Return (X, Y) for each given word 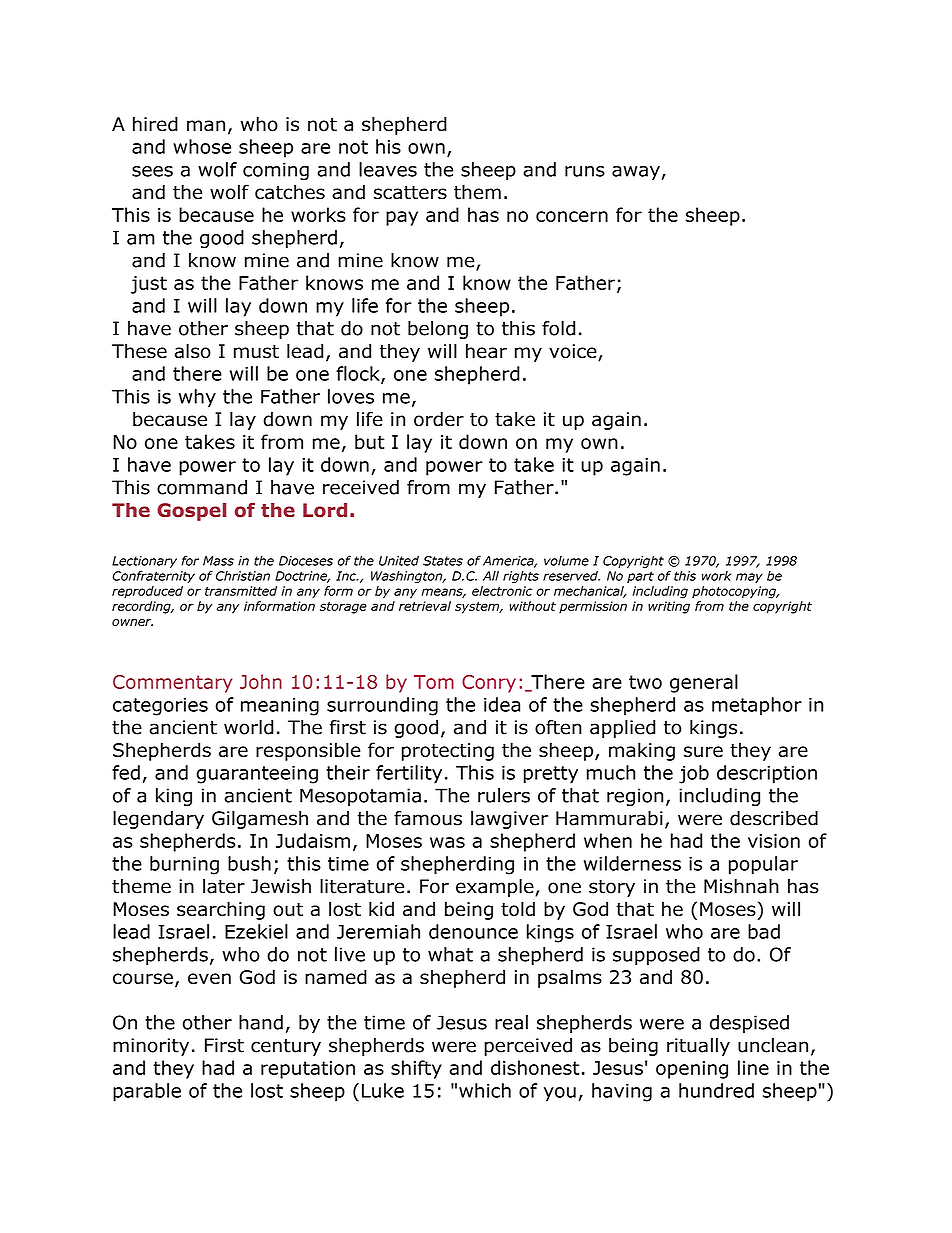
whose (202, 146)
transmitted (241, 591)
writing (669, 607)
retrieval (425, 606)
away (636, 173)
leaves (388, 169)
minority (151, 1047)
